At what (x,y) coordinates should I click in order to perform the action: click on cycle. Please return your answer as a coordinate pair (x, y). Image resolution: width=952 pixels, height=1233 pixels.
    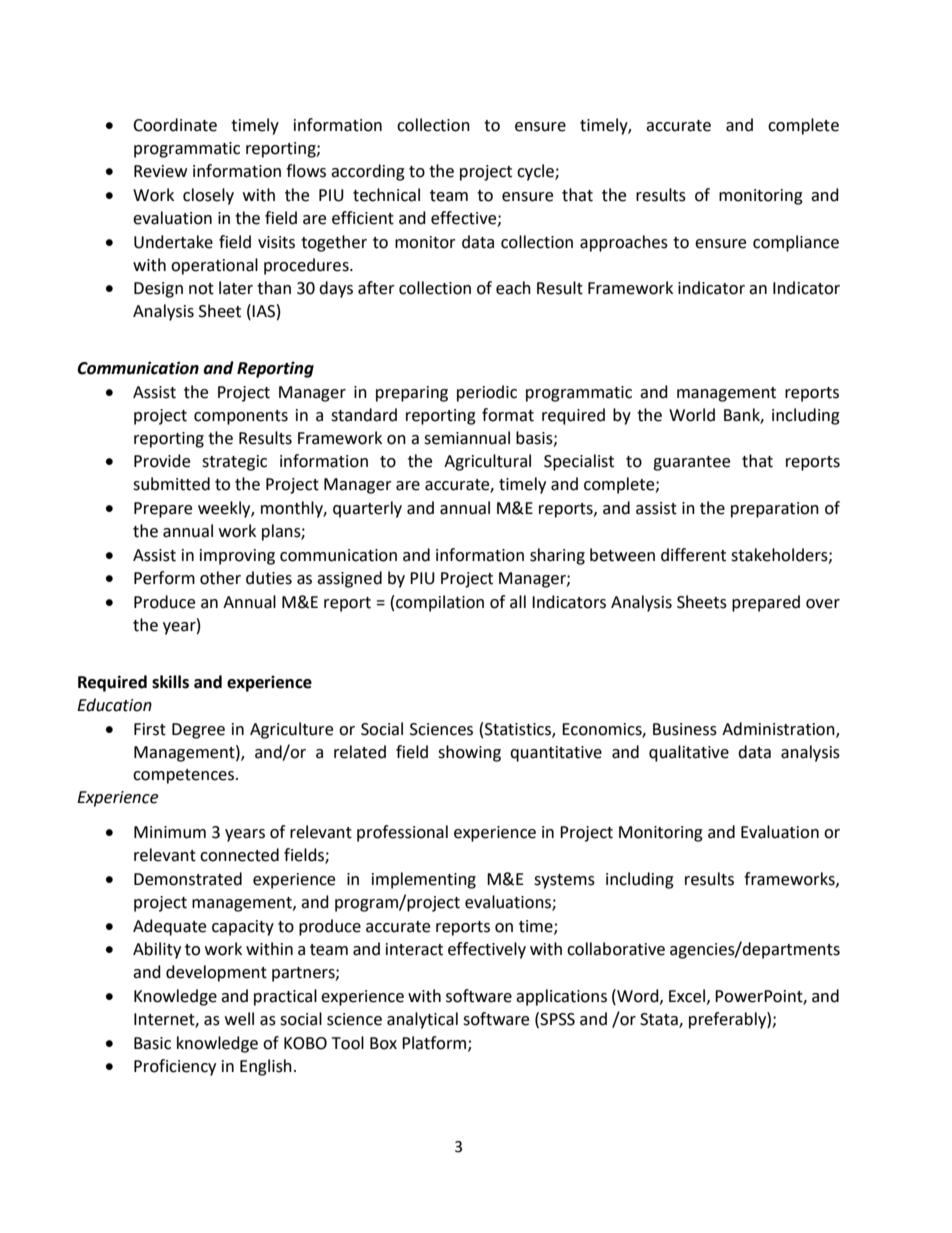
    Looking at the image, I should click on (536, 172).
